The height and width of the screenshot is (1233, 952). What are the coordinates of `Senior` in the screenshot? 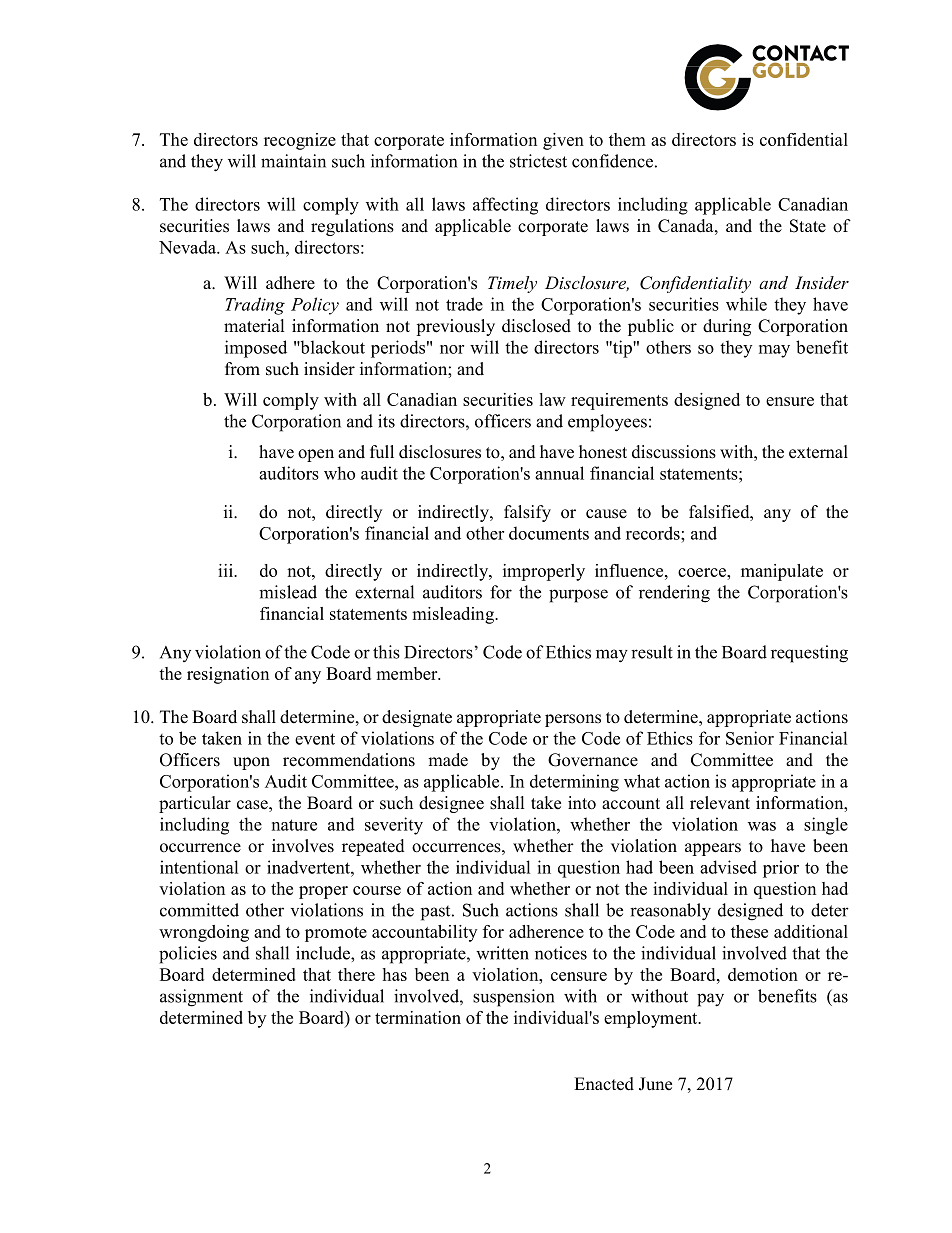 It's located at (750, 738).
